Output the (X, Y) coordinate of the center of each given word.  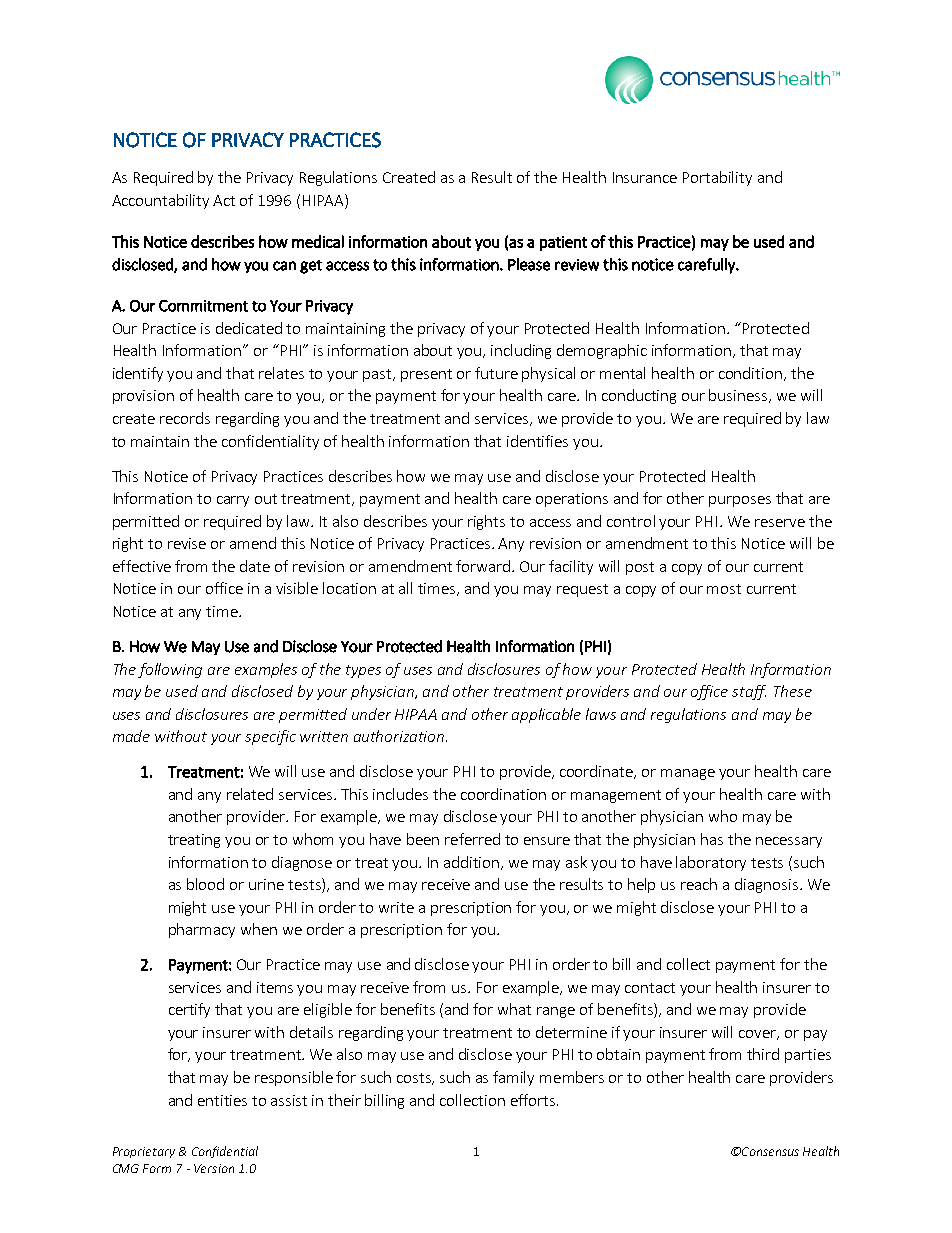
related (250, 794)
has (712, 839)
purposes (740, 501)
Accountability (160, 201)
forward (484, 566)
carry (233, 501)
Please (529, 264)
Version (214, 1168)
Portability (717, 178)
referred (472, 839)
